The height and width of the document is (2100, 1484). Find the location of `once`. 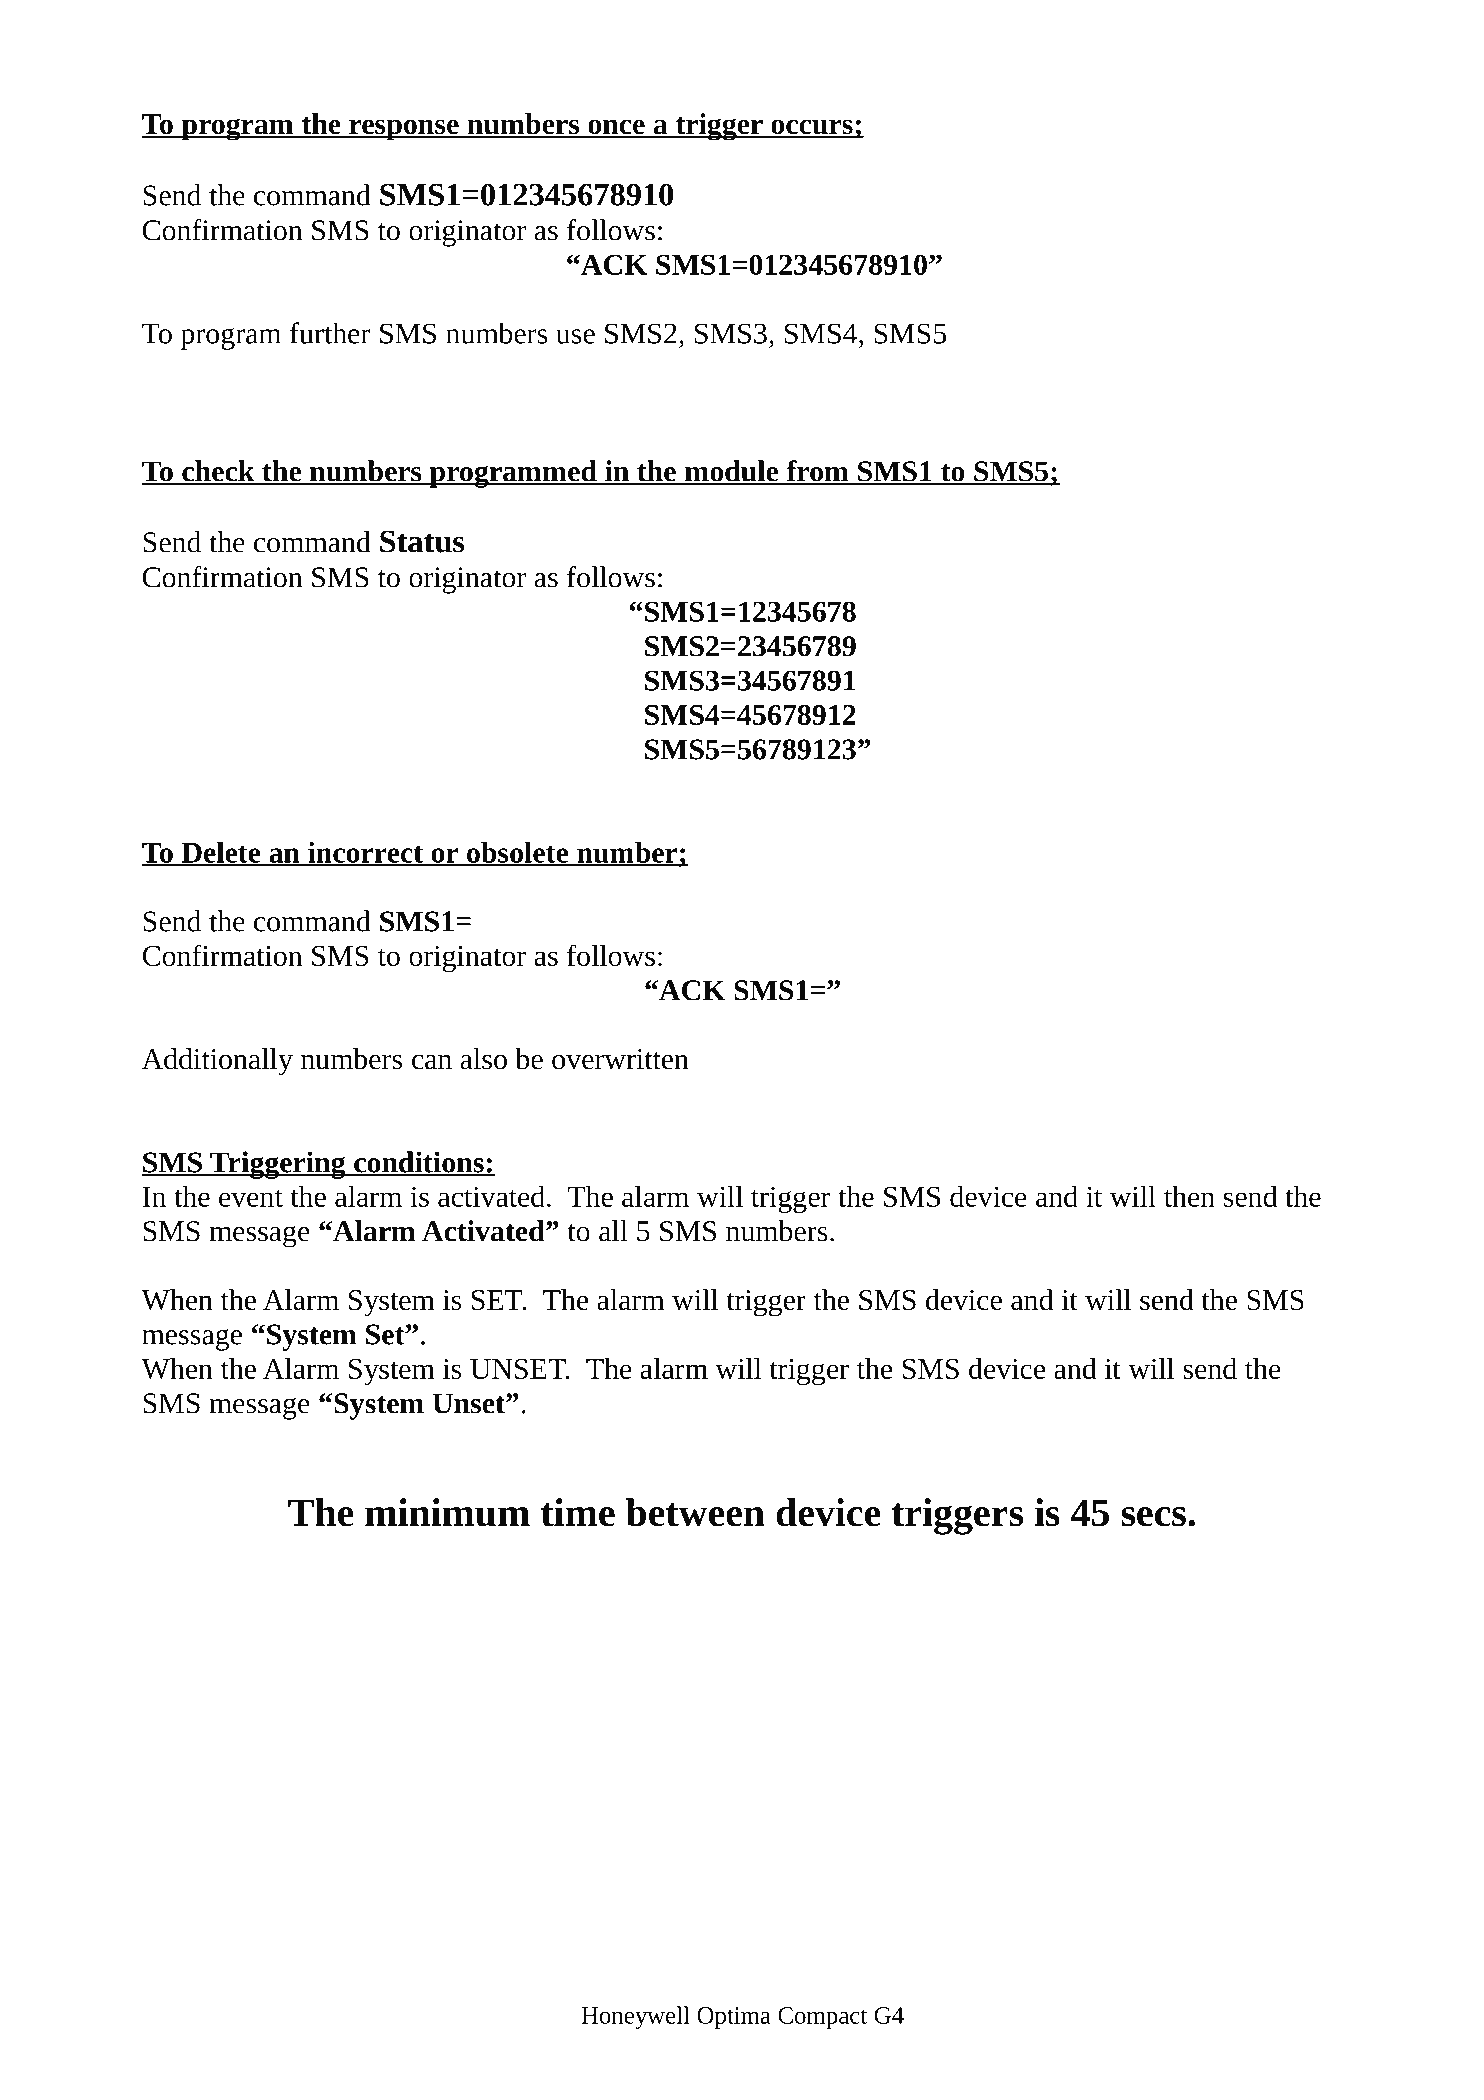

once is located at coordinates (616, 128).
